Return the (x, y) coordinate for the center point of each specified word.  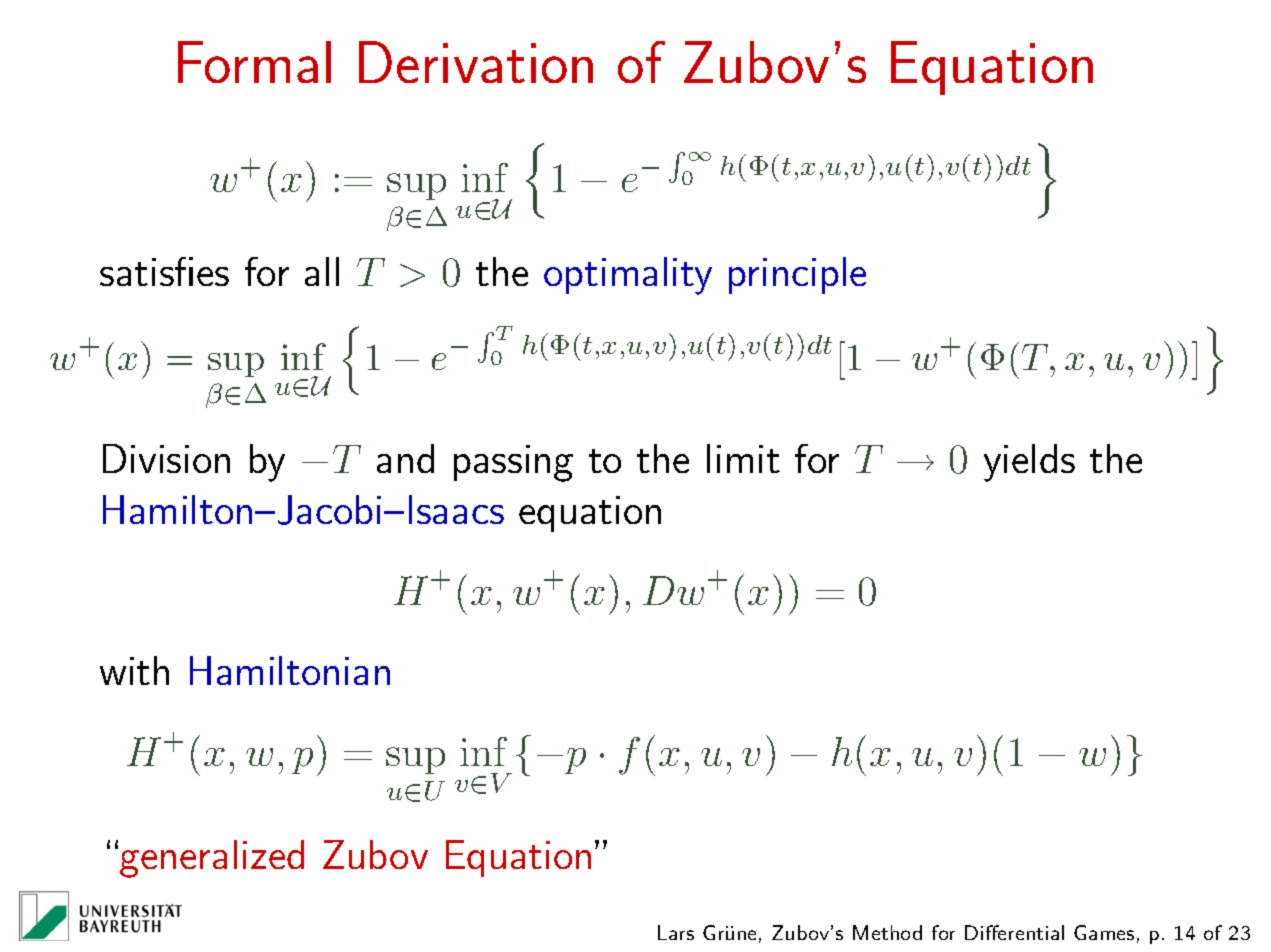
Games (1104, 932)
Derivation (476, 62)
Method (887, 932)
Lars (676, 932)
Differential (1014, 932)
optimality (628, 276)
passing (513, 463)
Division (166, 458)
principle (797, 275)
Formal (254, 62)
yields (1029, 463)
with (134, 670)
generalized (212, 859)
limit (743, 458)
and (405, 458)
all (322, 271)
